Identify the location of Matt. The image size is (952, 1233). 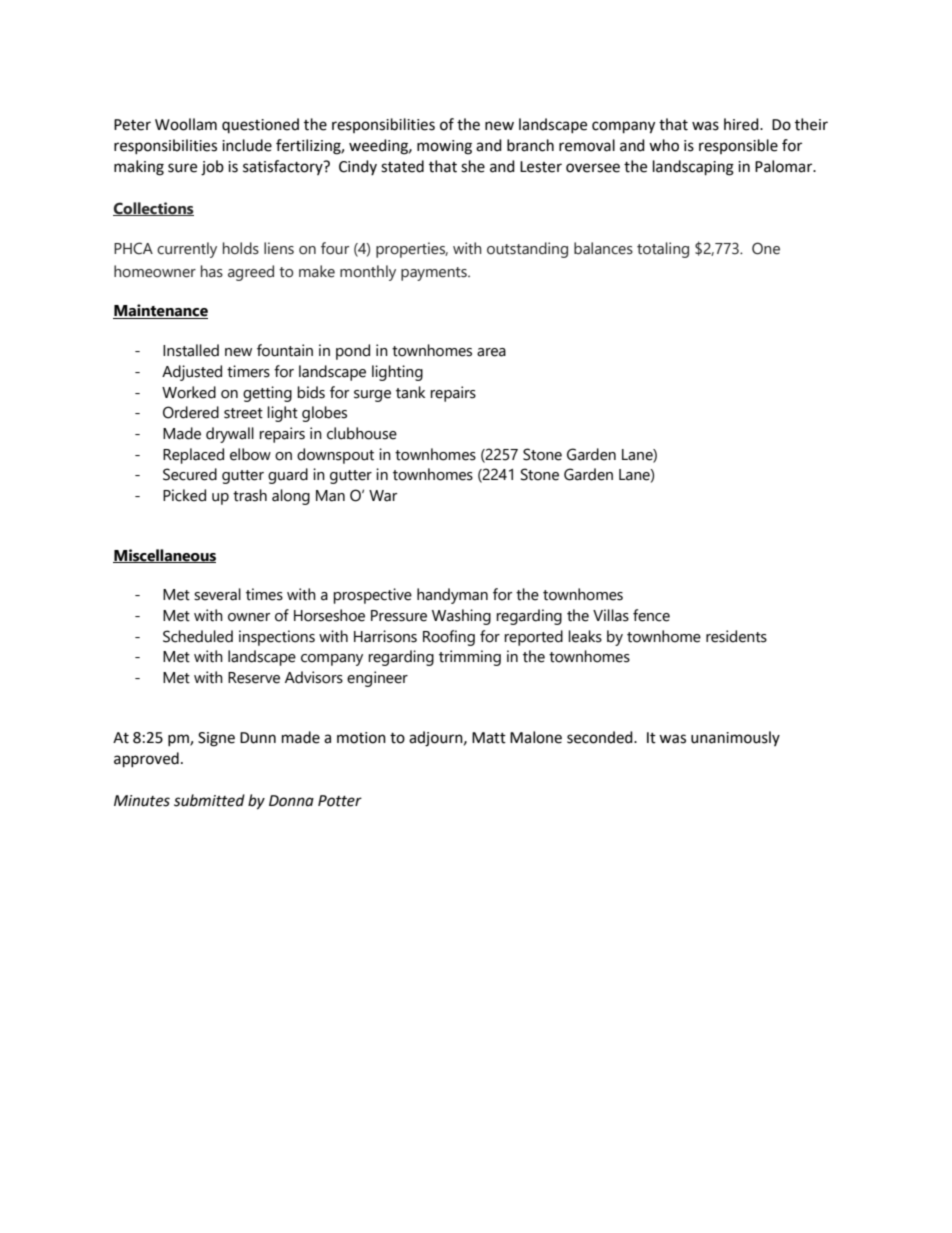
(489, 738).
